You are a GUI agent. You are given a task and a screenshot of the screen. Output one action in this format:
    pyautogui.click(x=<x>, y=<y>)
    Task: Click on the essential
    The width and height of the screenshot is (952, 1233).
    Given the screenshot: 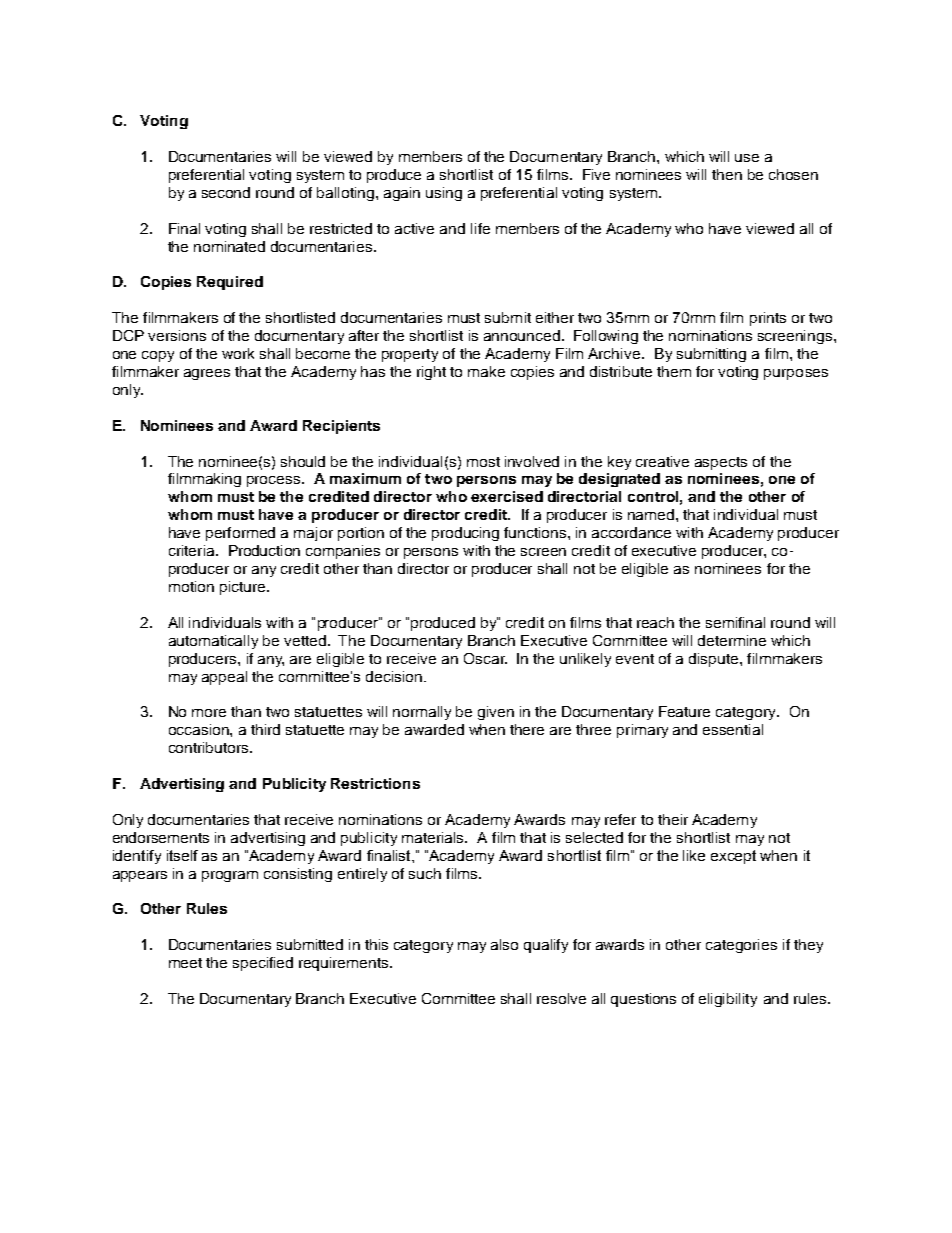 What is the action you would take?
    pyautogui.click(x=733, y=729)
